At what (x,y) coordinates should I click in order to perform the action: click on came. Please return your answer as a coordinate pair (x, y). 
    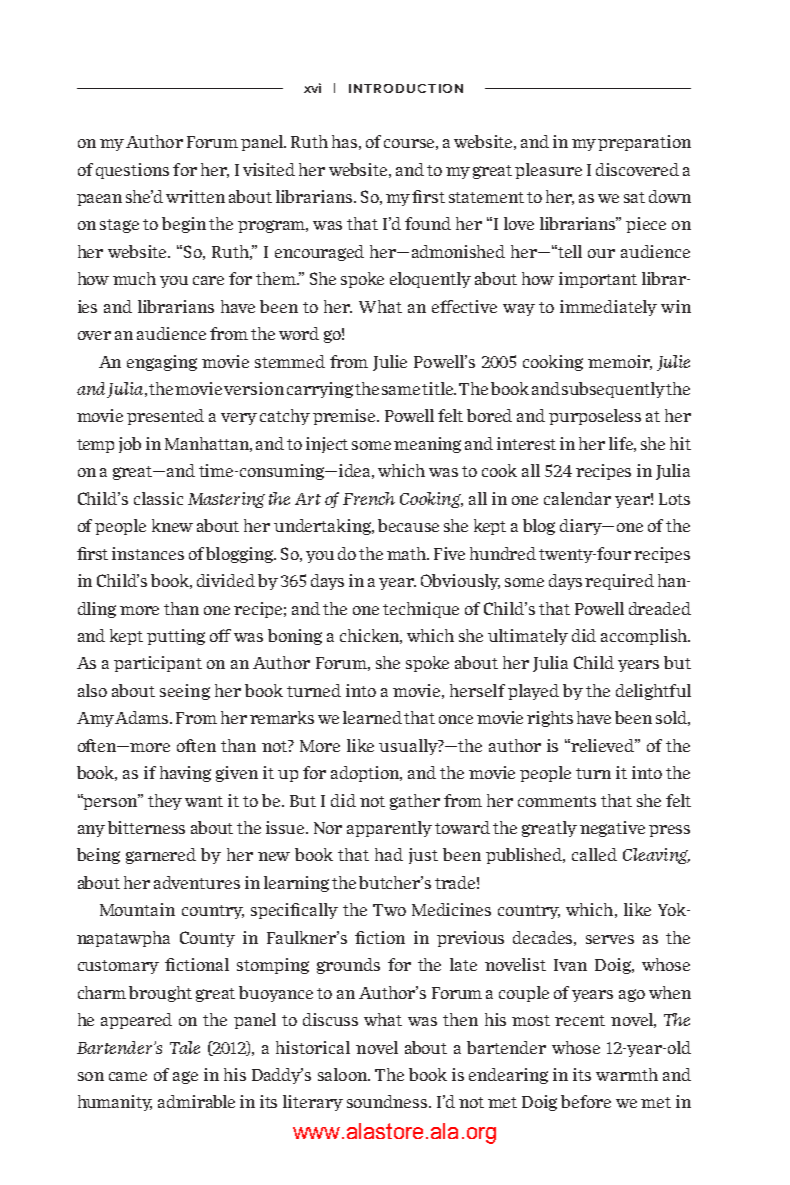
    Looking at the image, I should click on (128, 1076).
